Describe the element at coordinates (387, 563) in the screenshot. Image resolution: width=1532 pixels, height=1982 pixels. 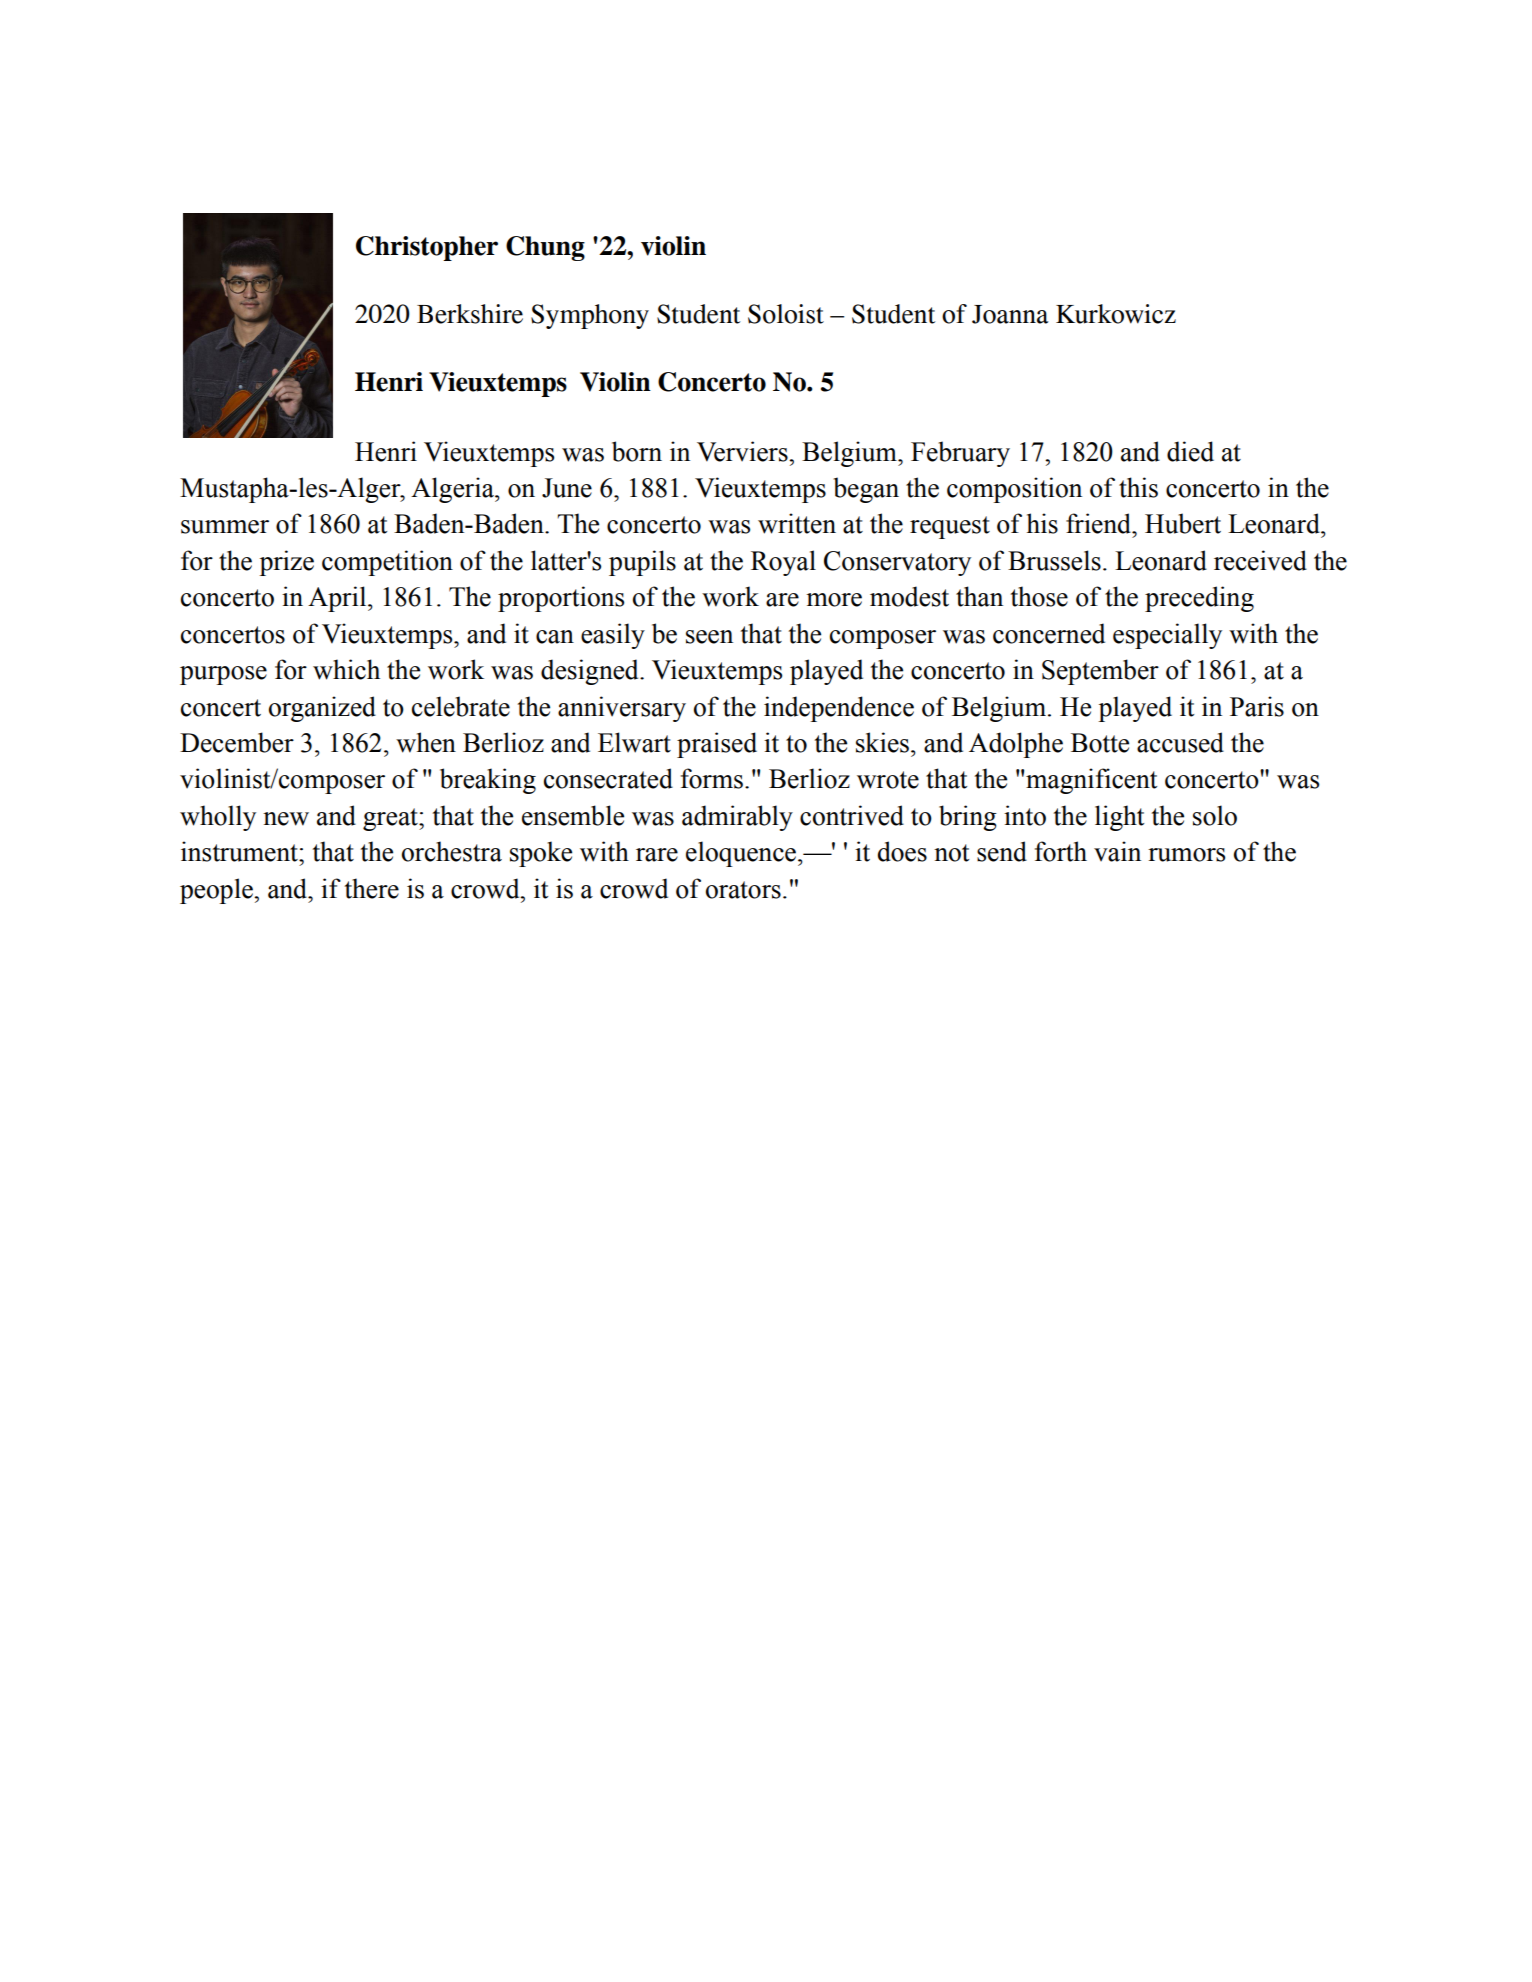
I see `competition` at that location.
